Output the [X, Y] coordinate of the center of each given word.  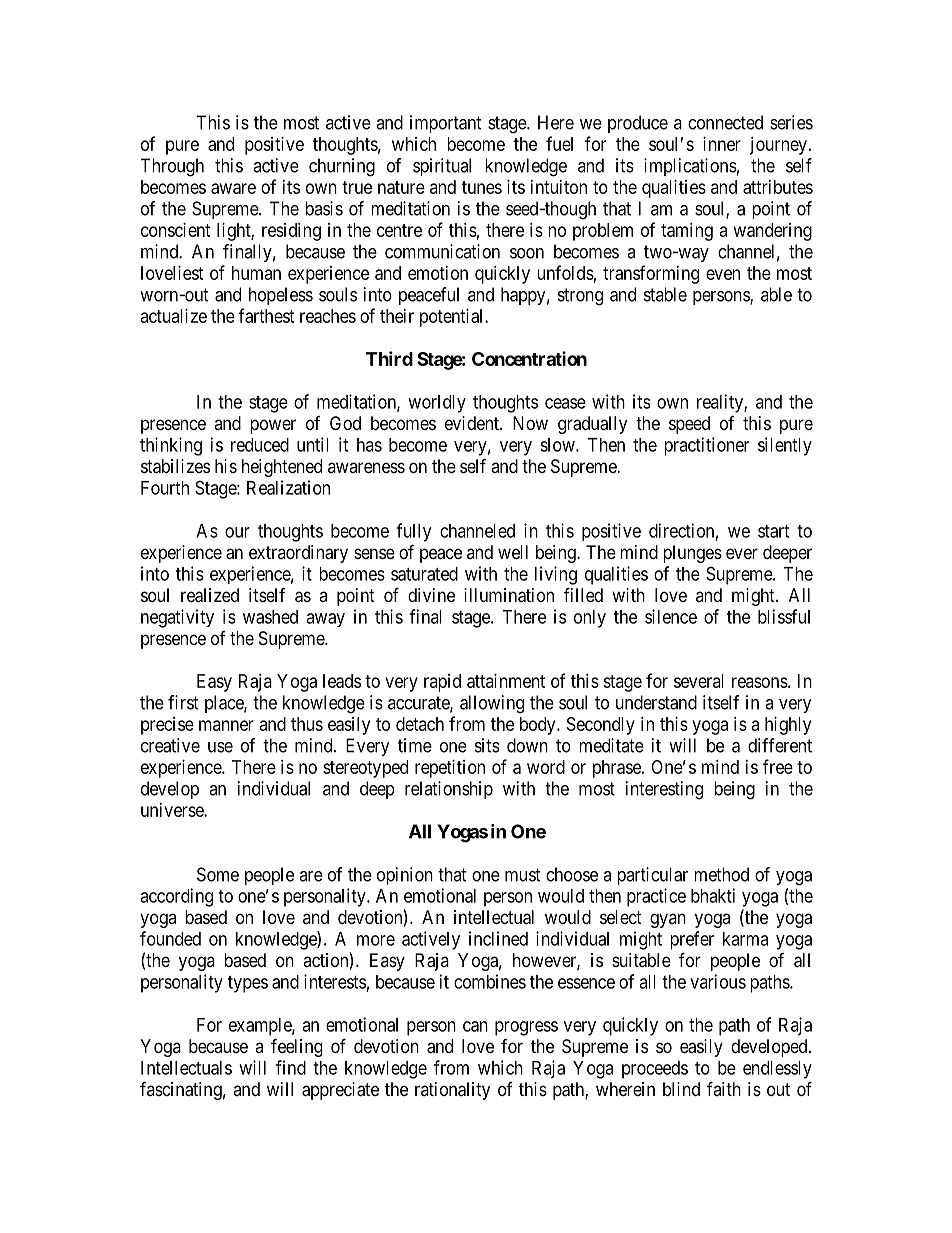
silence [671, 616]
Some [218, 874]
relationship [449, 790]
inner [722, 144]
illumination [509, 595]
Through [172, 167]
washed [270, 617]
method [721, 874]
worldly [437, 404]
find [291, 1067]
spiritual [442, 167]
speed [689, 425]
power [273, 426]
